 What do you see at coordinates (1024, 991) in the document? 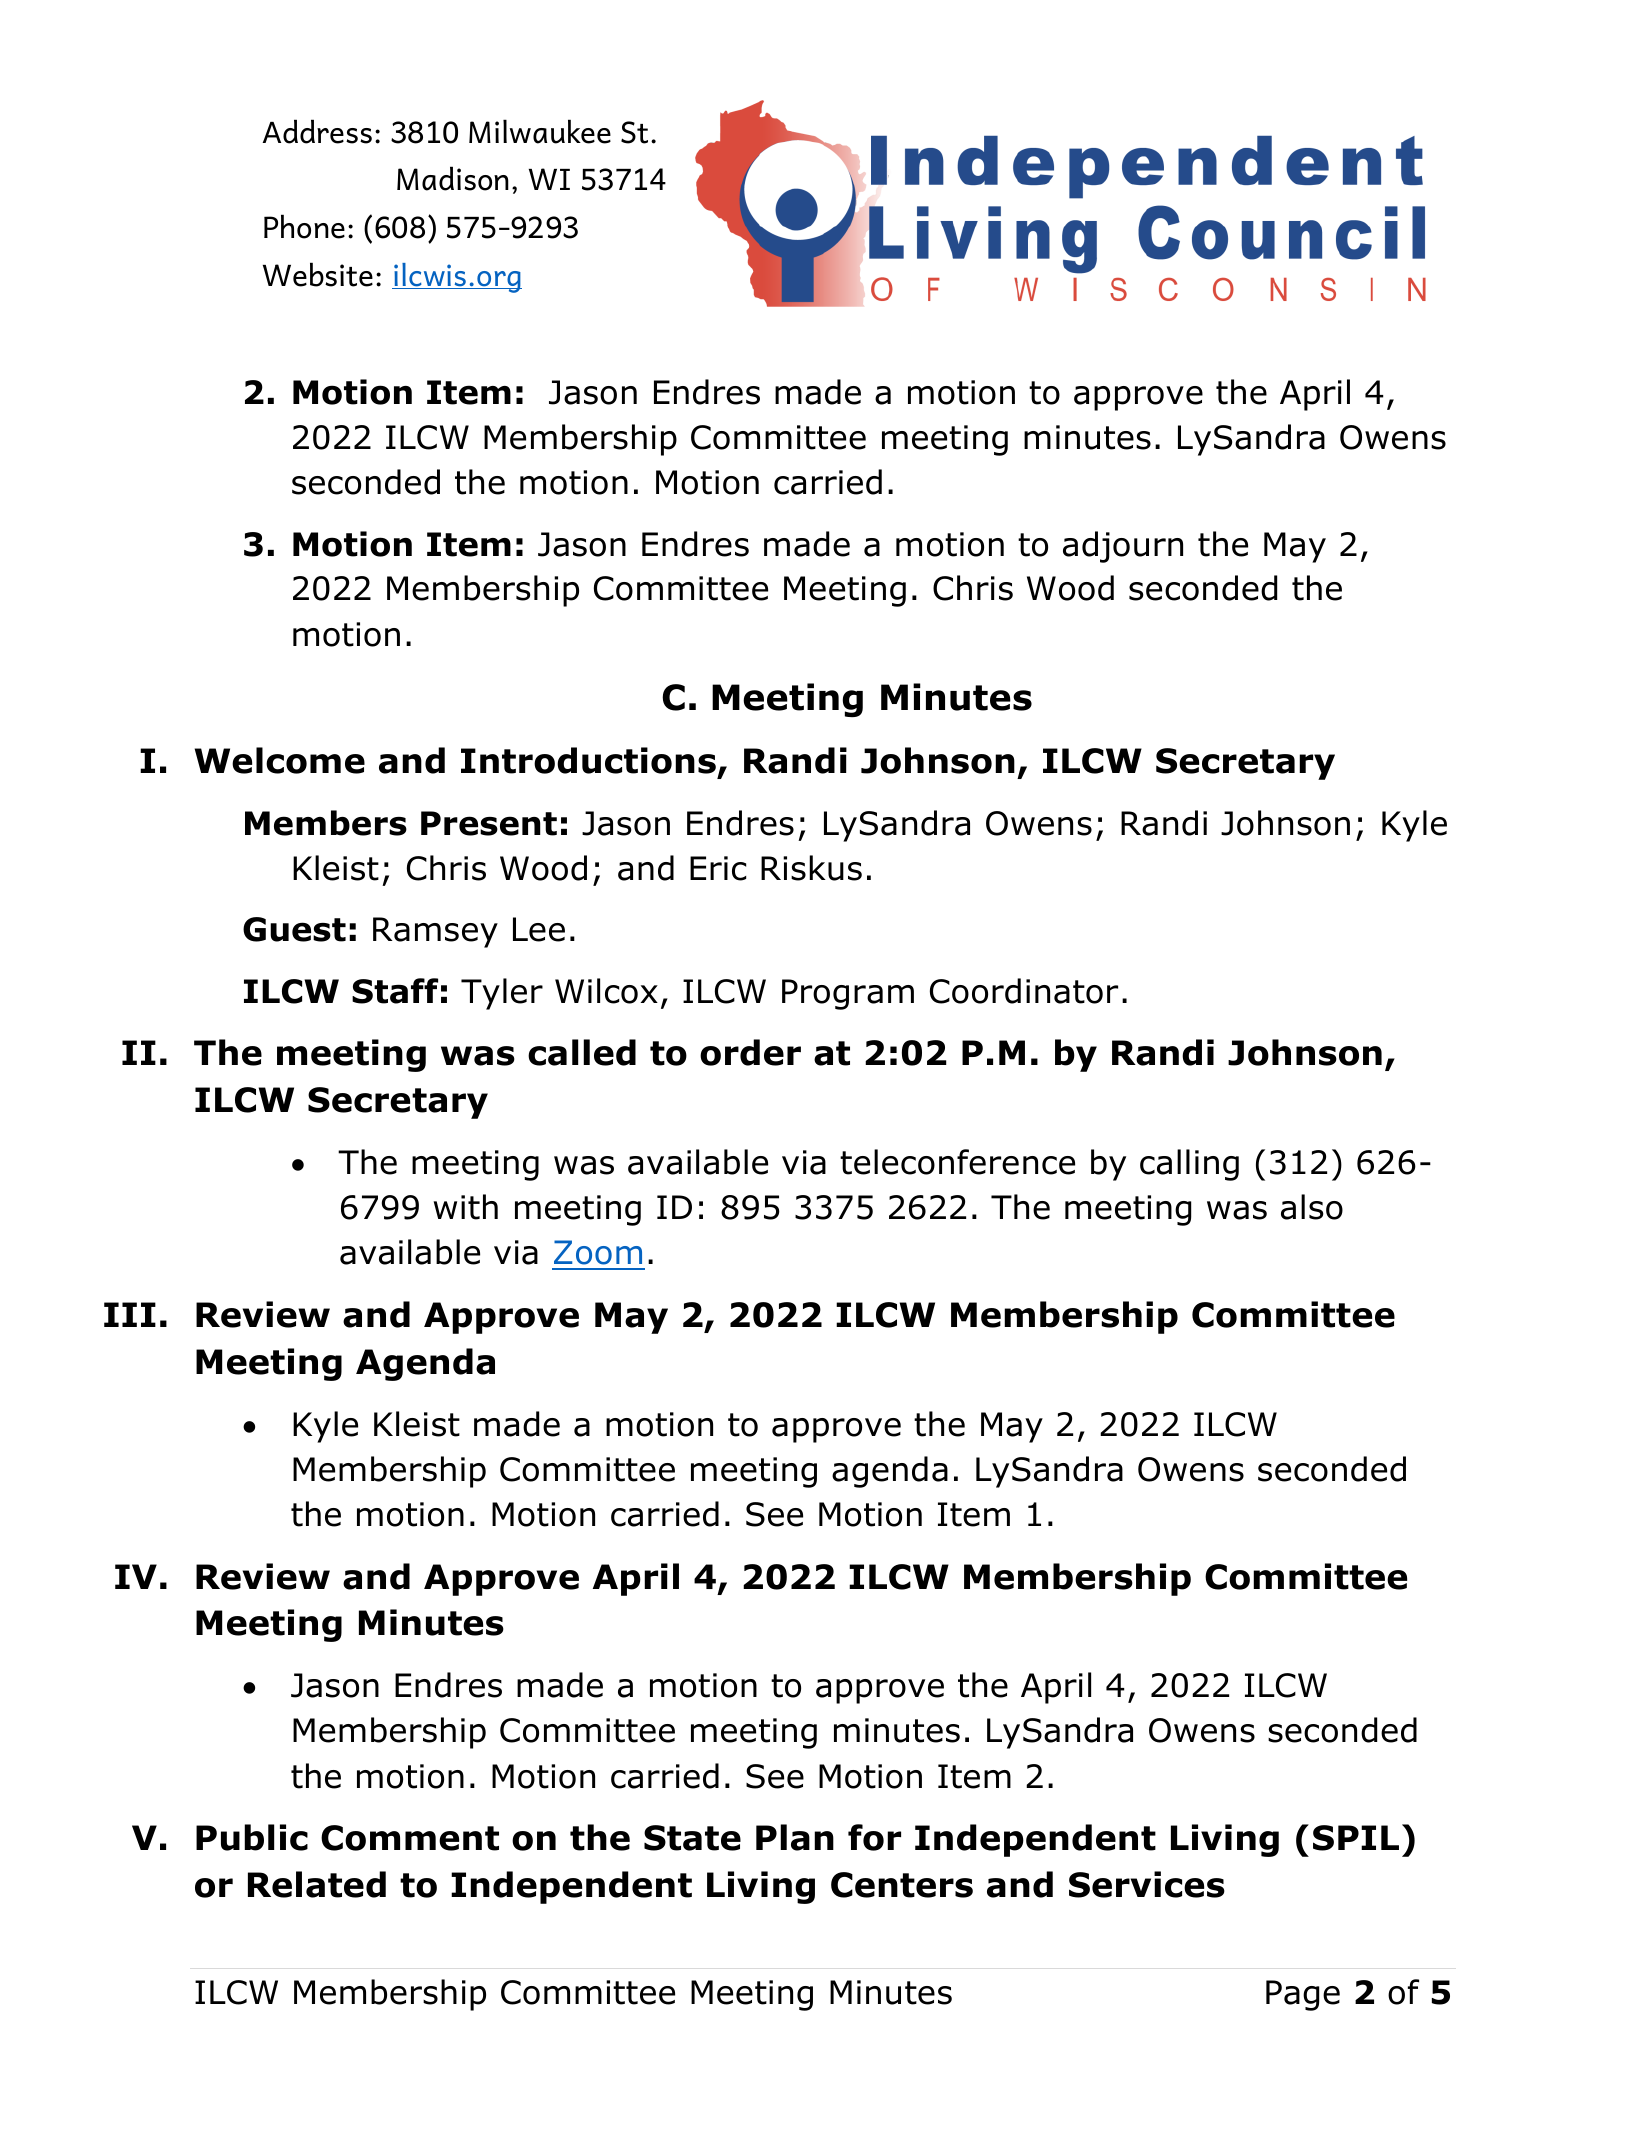
I see `Coordinator` at bounding box center [1024, 991].
